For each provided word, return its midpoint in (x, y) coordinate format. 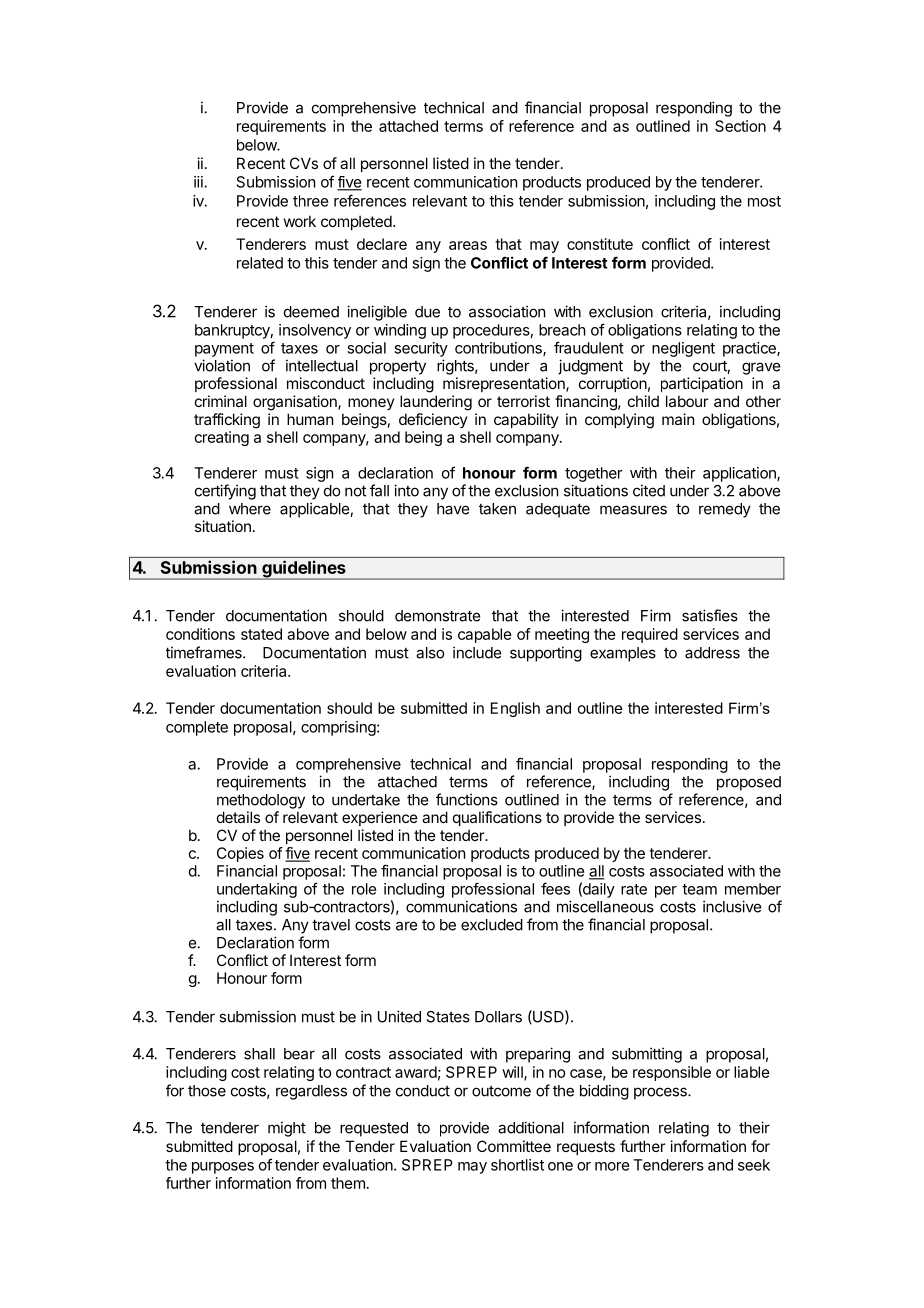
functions (467, 799)
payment (224, 350)
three (310, 201)
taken (497, 509)
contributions (499, 349)
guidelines (304, 570)
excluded (492, 925)
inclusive (732, 906)
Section (740, 126)
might (287, 1129)
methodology (261, 801)
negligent (683, 349)
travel (331, 925)
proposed (749, 783)
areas (468, 245)
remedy (725, 510)
